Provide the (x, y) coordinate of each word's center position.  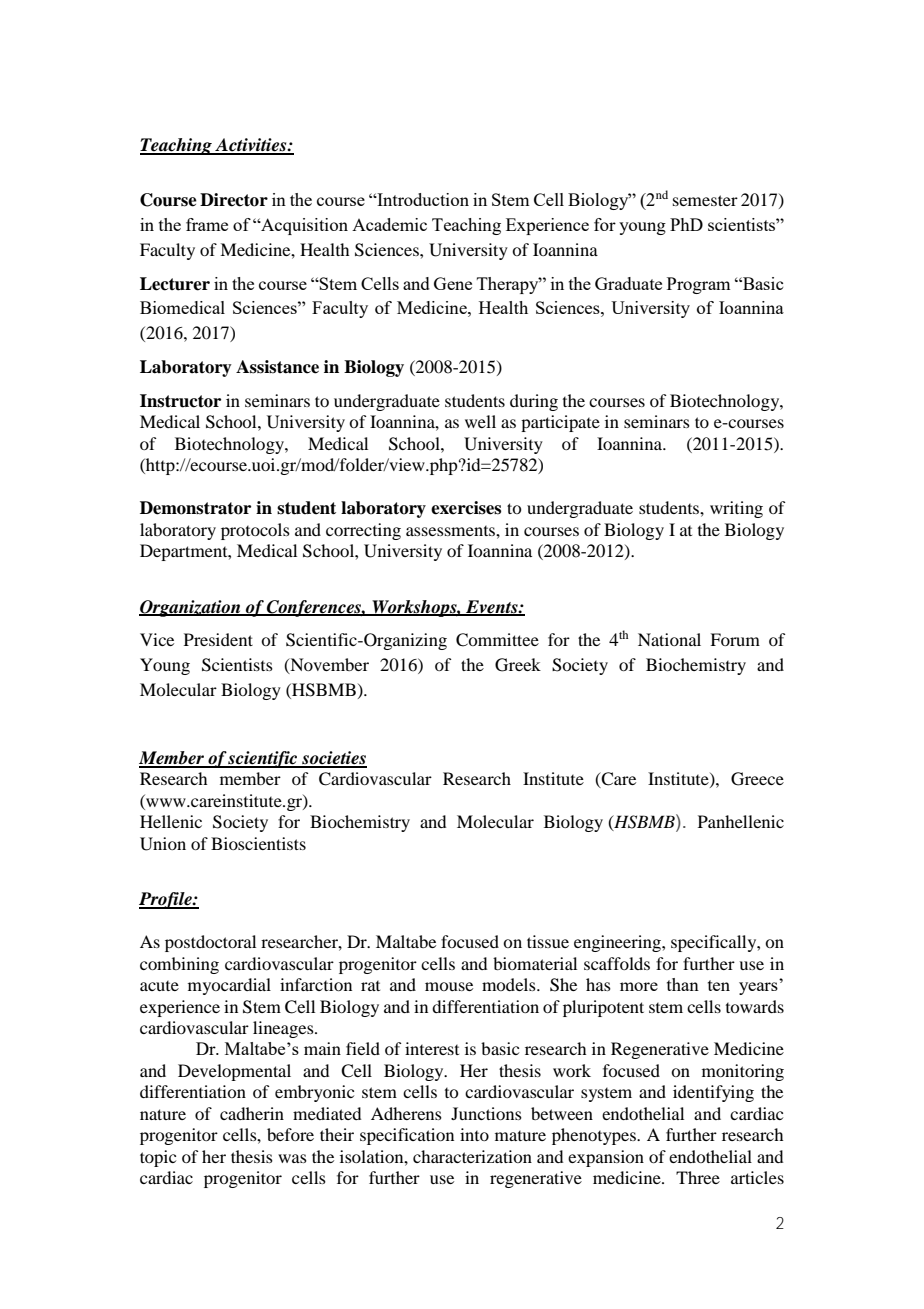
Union (163, 844)
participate (560, 423)
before (290, 1134)
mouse (449, 986)
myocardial (229, 986)
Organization (191, 608)
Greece (757, 779)
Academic (389, 224)
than (683, 984)
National (669, 639)
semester (705, 200)
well (480, 421)
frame (207, 224)
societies (333, 759)
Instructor (180, 401)
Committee (497, 640)
